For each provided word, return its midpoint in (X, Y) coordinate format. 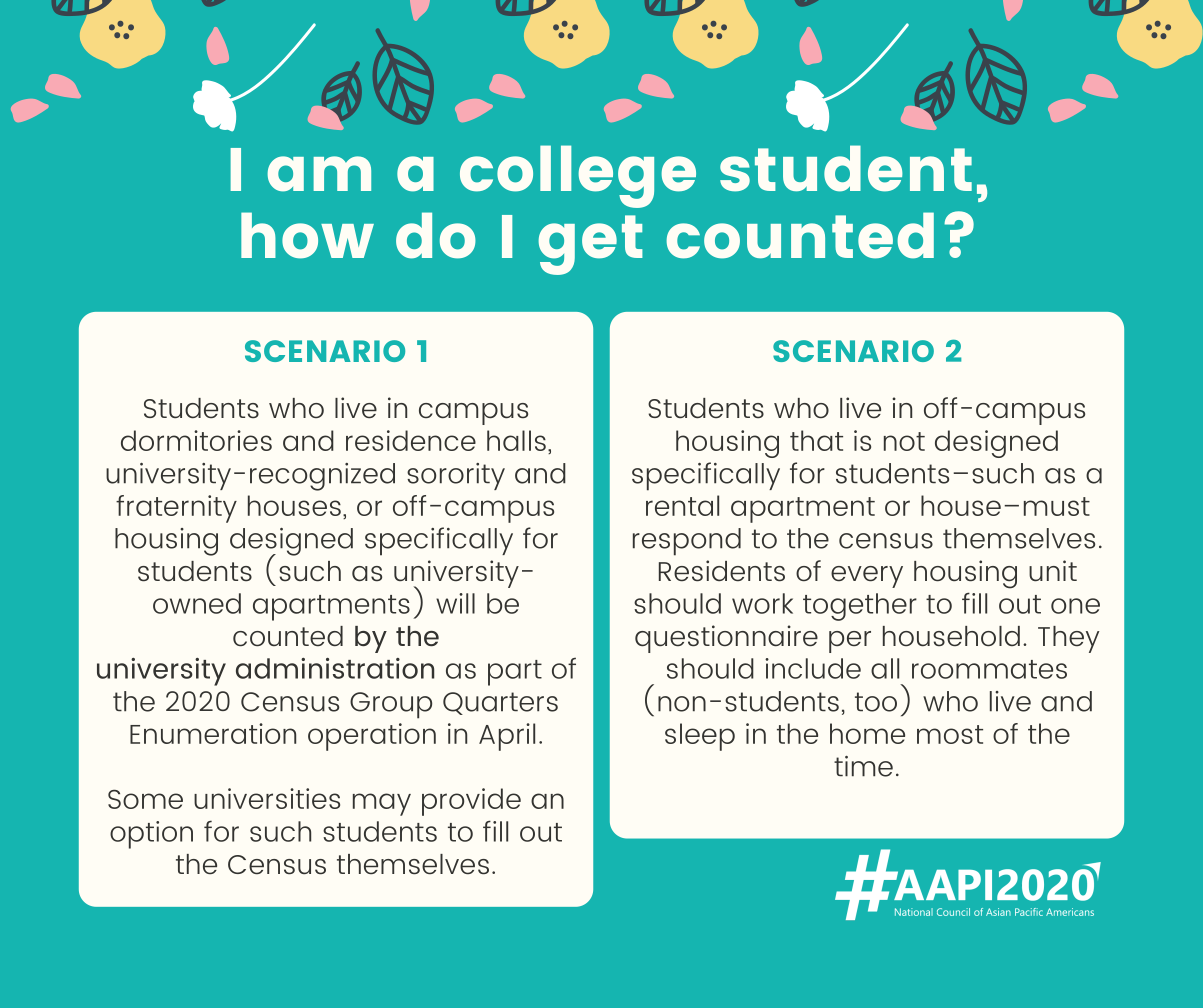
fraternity (176, 509)
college (578, 176)
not (904, 441)
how (307, 235)
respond (687, 542)
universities (267, 798)
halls (516, 440)
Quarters (500, 703)
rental (682, 505)
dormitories (196, 440)
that (816, 440)
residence (411, 440)
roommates (989, 669)
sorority (456, 476)
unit (1053, 571)
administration (335, 668)
